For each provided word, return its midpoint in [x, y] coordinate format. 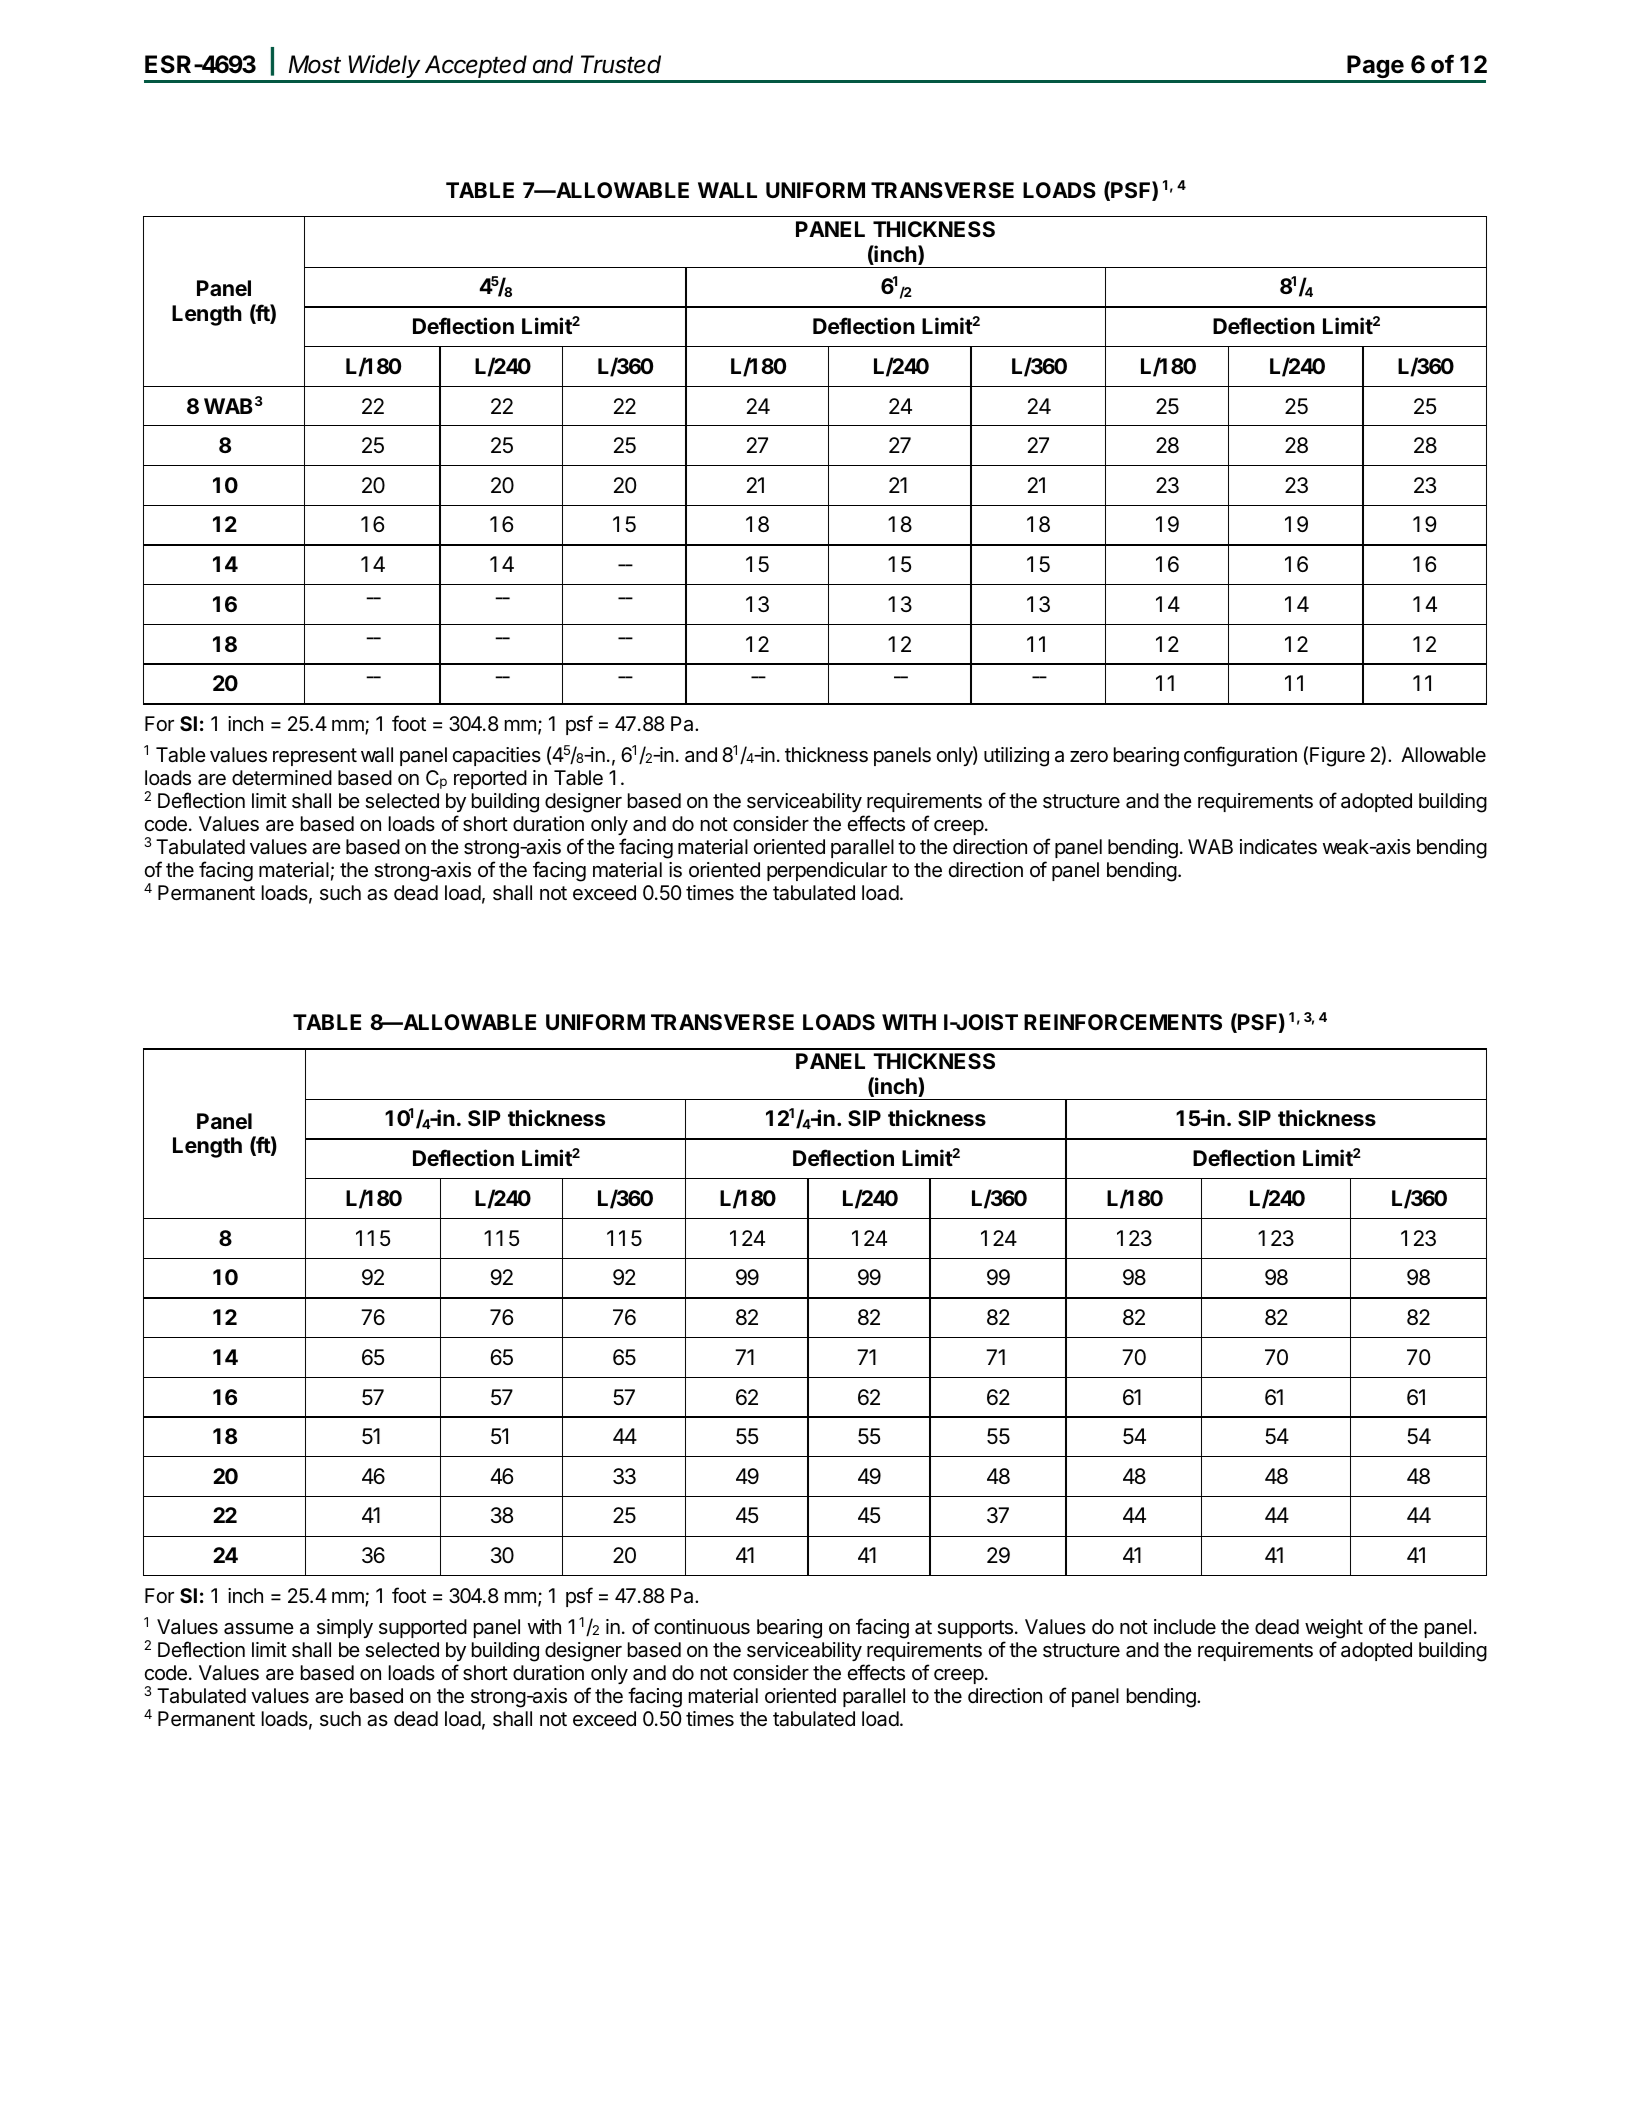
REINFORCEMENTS [1123, 1022]
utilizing [1016, 757]
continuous [702, 1627]
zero [1089, 756]
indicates [1278, 847]
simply [345, 1628]
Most [315, 64]
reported [490, 779]
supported [423, 1628]
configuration [1240, 756]
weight [1334, 1629]
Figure [1337, 757]
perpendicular [827, 871]
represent [315, 757]
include [1185, 1626]
